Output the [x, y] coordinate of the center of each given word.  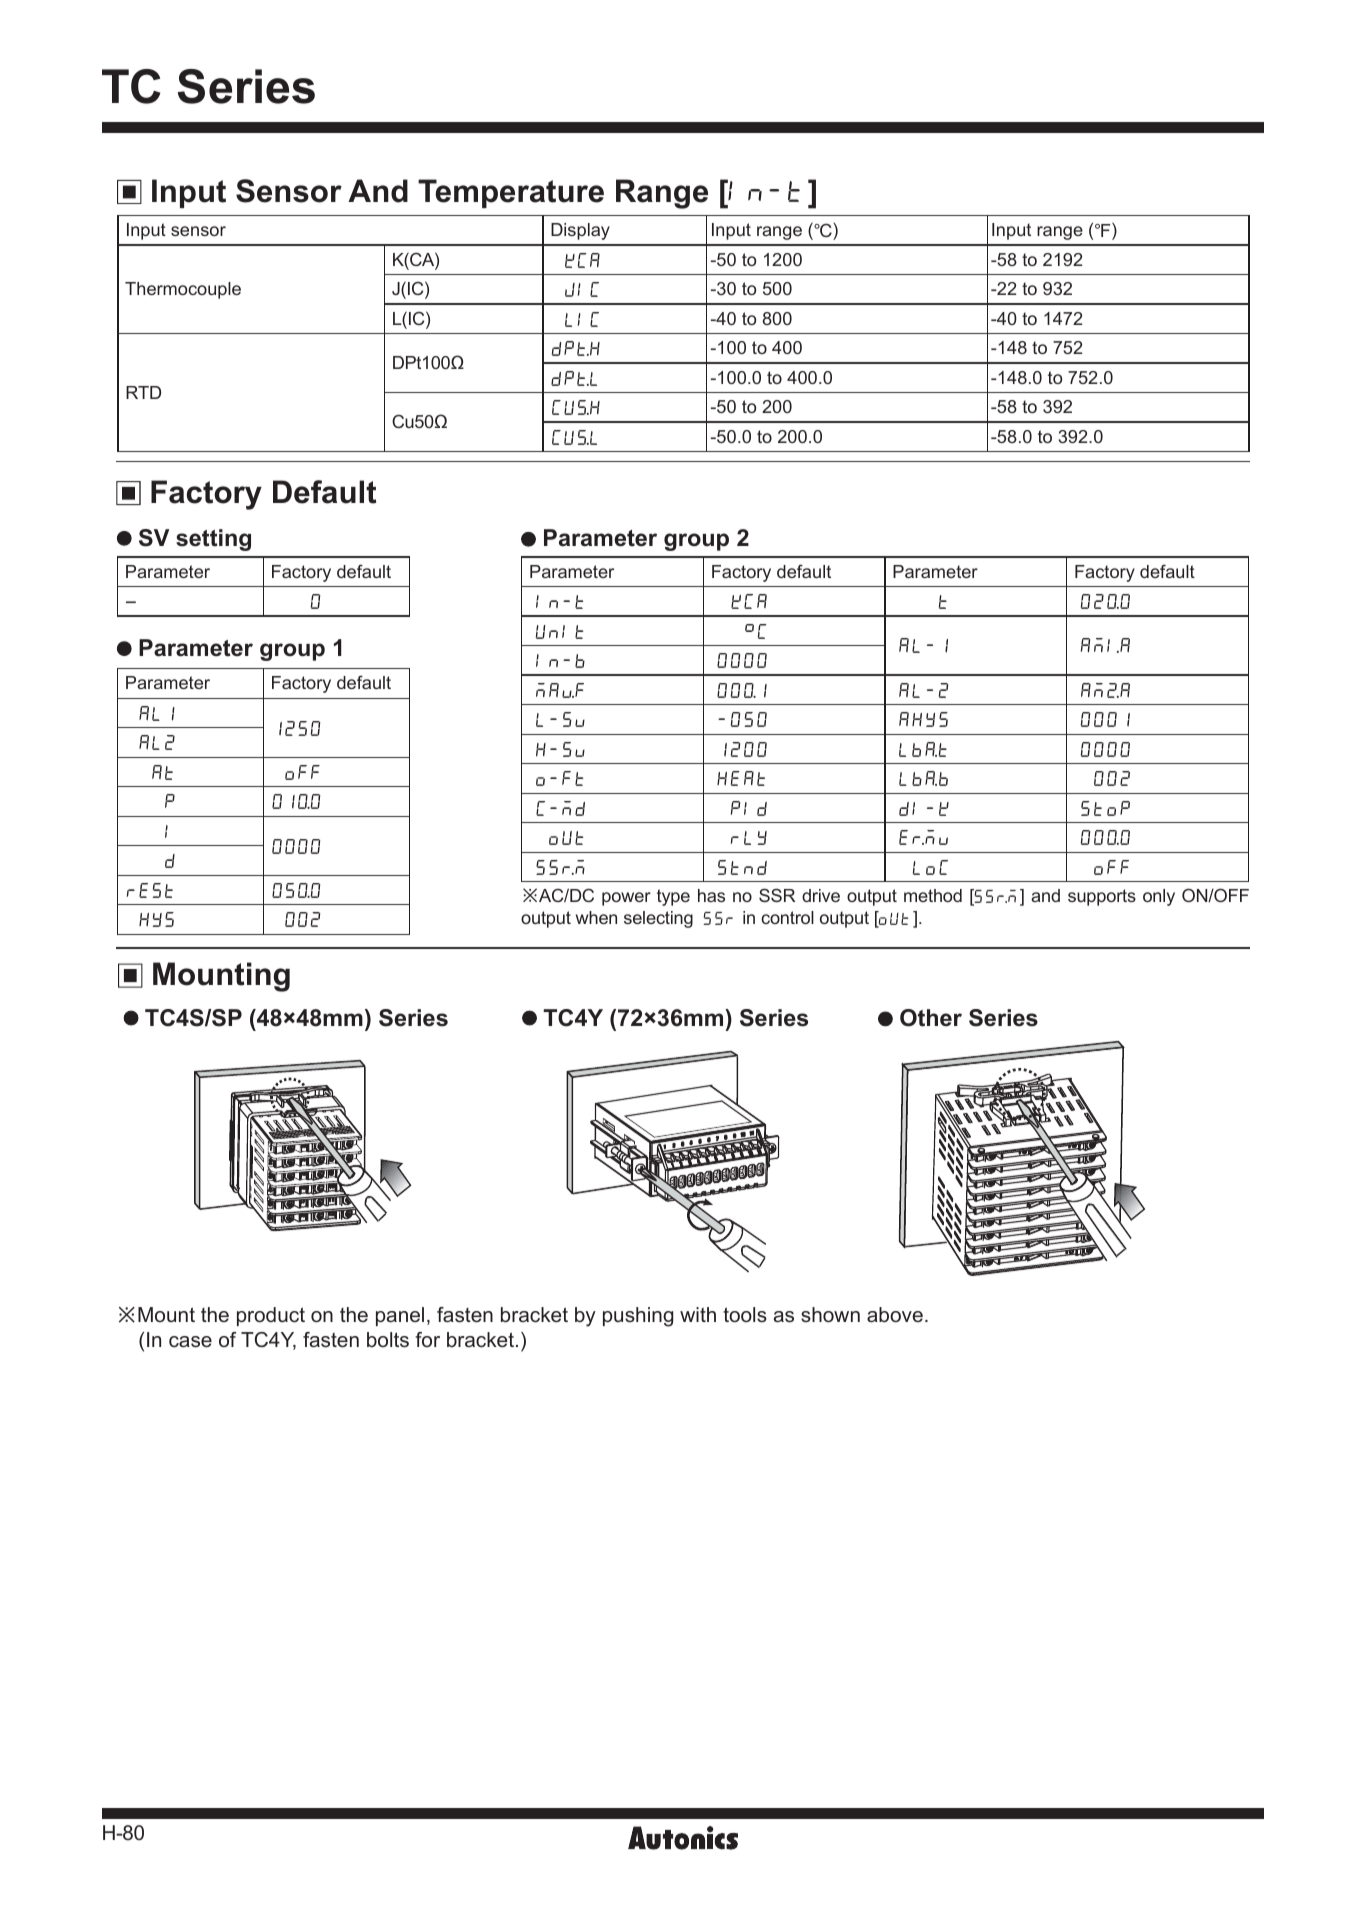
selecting [658, 919]
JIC [582, 289]
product [271, 1316]
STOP [1105, 808]
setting [213, 540]
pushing [638, 1317]
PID [749, 808]
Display [580, 231]
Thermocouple [183, 290]
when [596, 917]
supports [1102, 897]
